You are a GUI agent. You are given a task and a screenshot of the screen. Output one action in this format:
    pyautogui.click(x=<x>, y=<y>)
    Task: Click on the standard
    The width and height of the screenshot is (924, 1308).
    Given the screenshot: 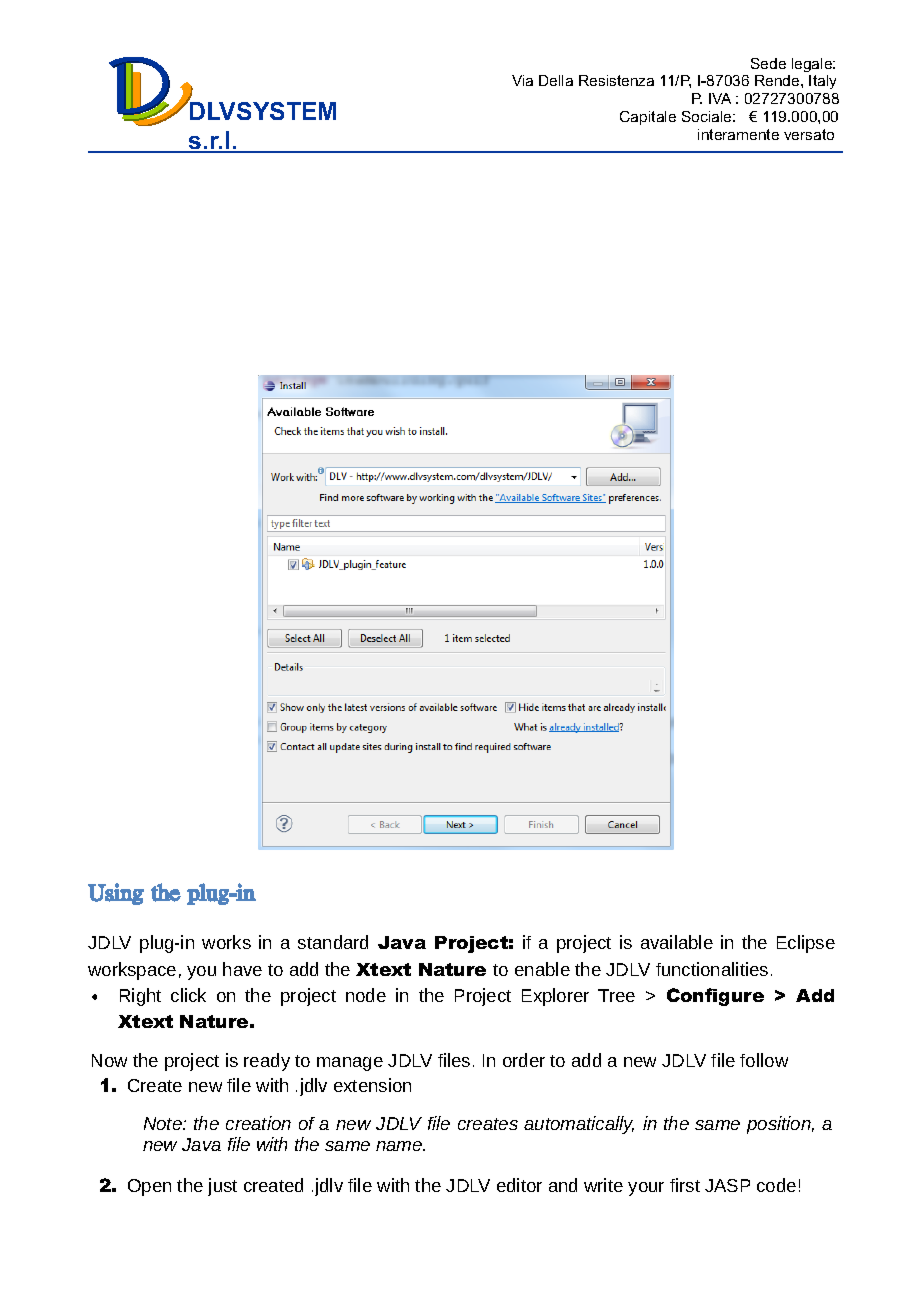 What is the action you would take?
    pyautogui.click(x=333, y=942)
